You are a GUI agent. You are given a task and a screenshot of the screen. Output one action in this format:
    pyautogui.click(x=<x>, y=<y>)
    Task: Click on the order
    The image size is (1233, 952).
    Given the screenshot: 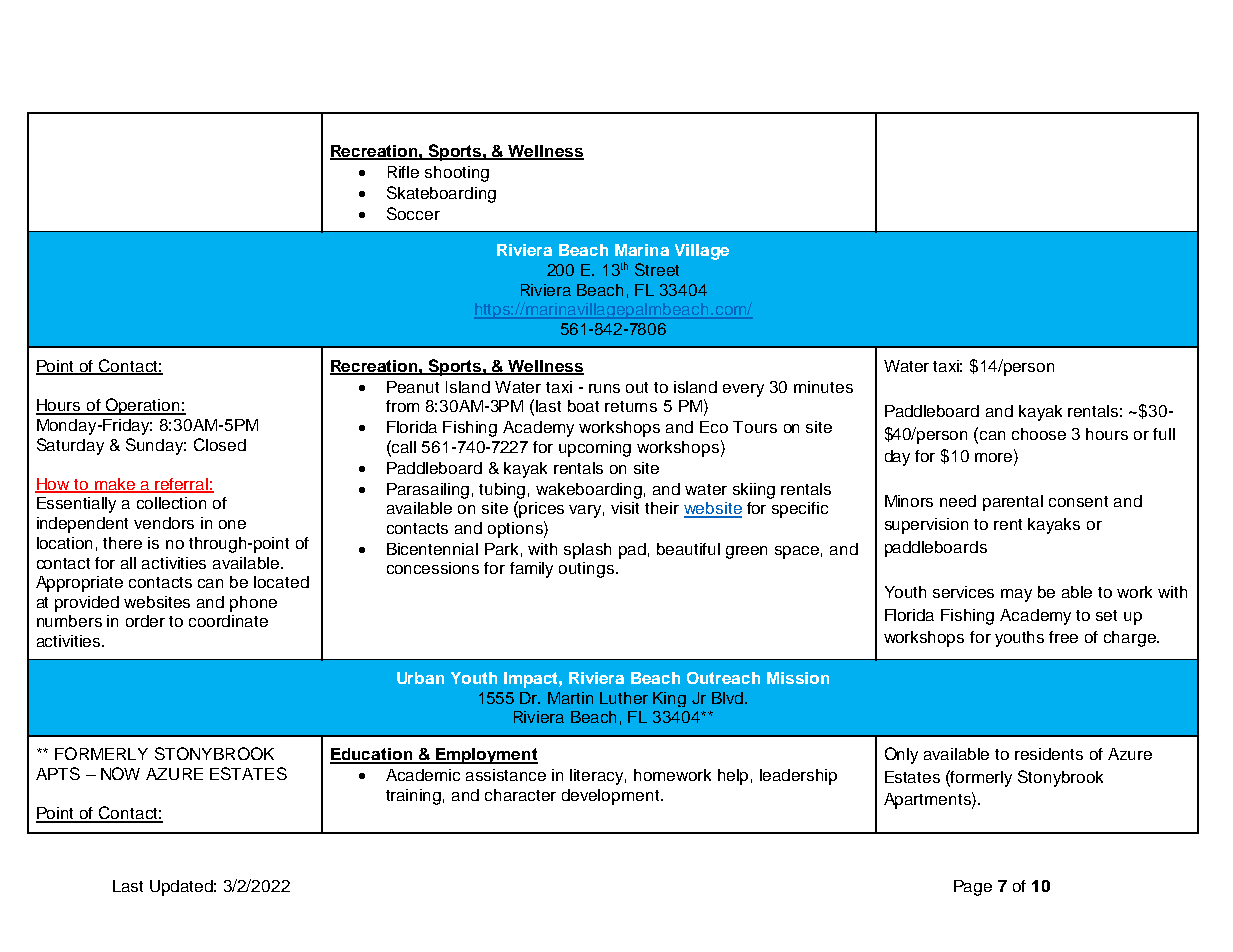 What is the action you would take?
    pyautogui.click(x=145, y=621)
